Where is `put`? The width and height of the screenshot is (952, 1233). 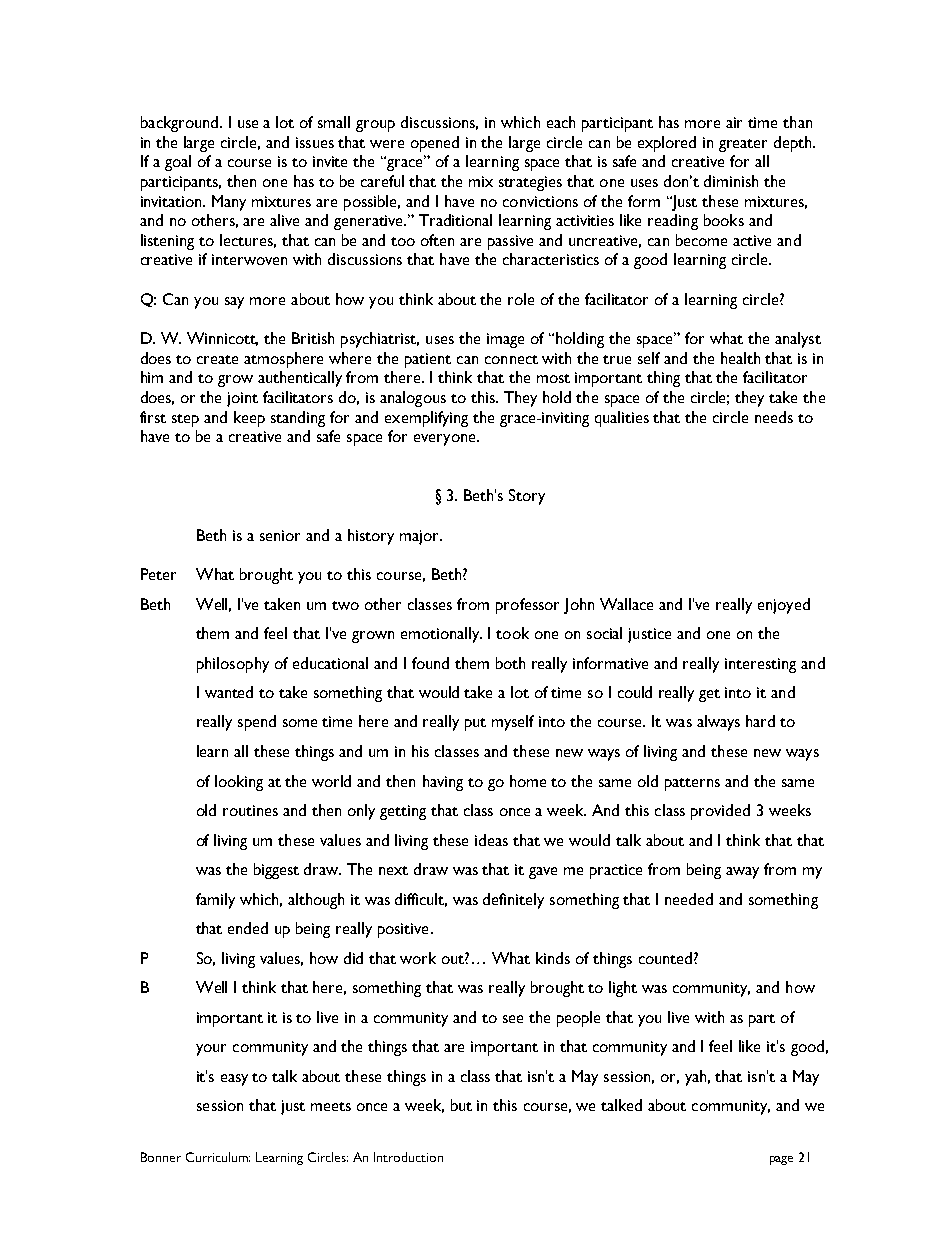 put is located at coordinates (475, 724).
